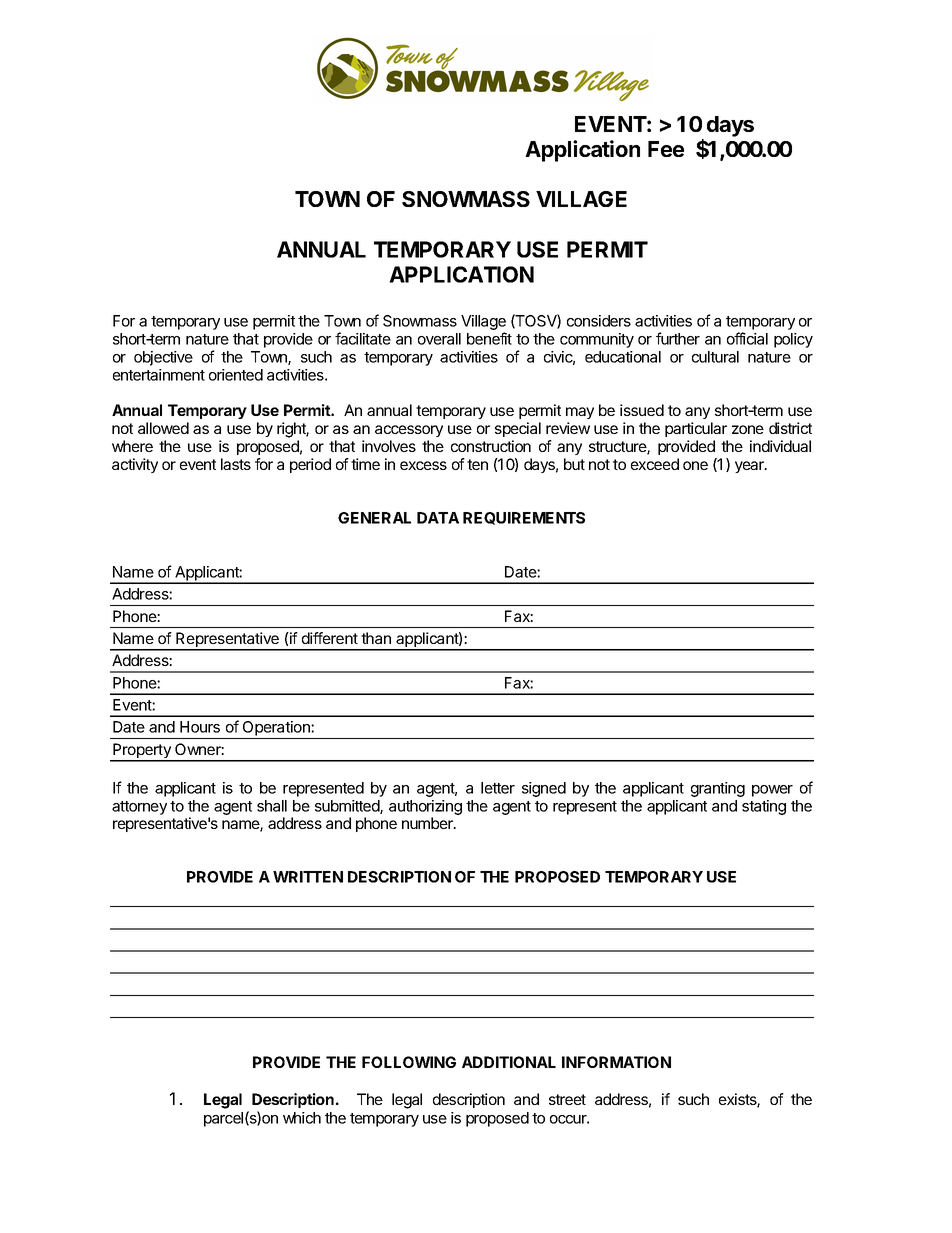  I want to click on letter, so click(498, 788).
